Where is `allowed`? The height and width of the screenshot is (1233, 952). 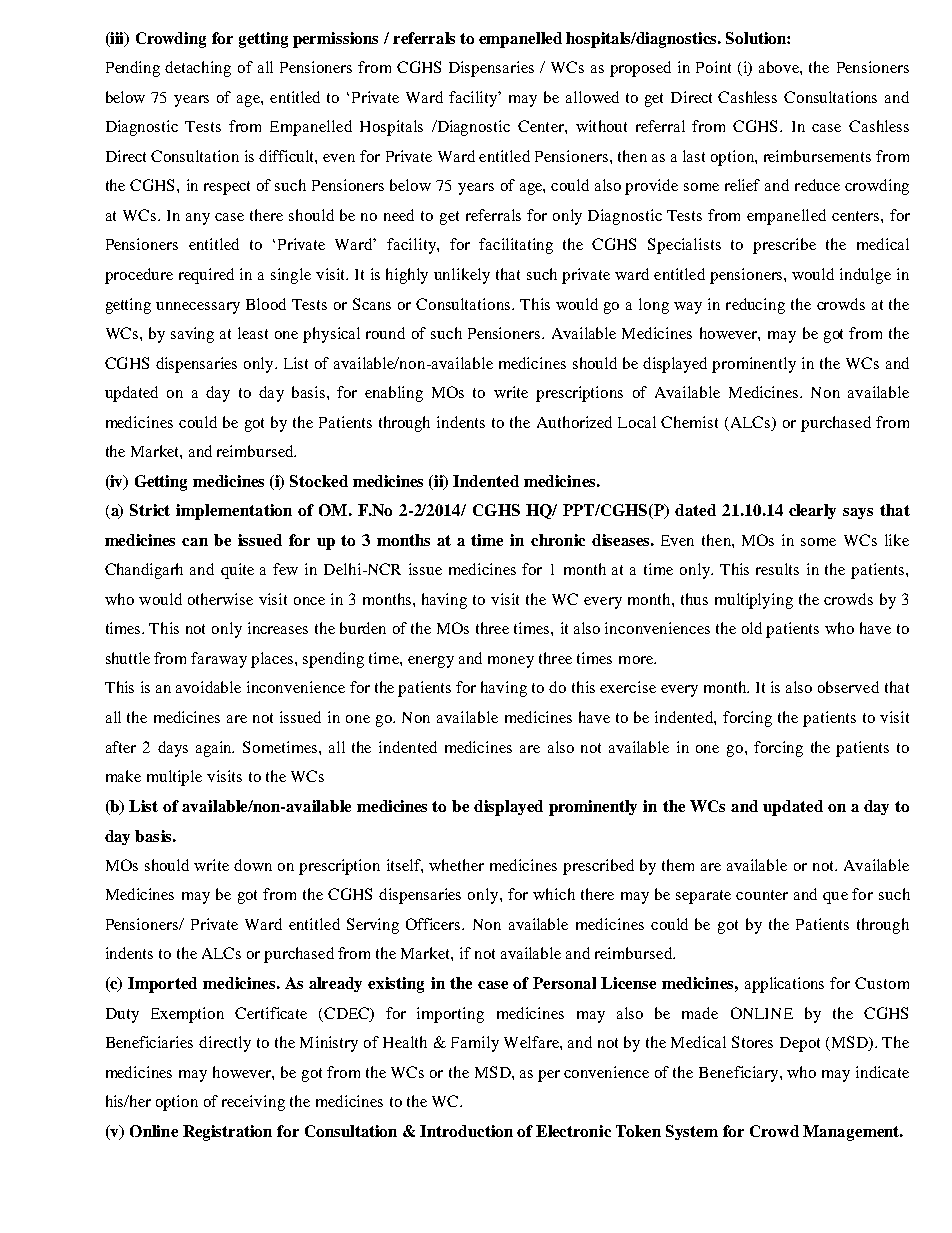 allowed is located at coordinates (592, 97).
